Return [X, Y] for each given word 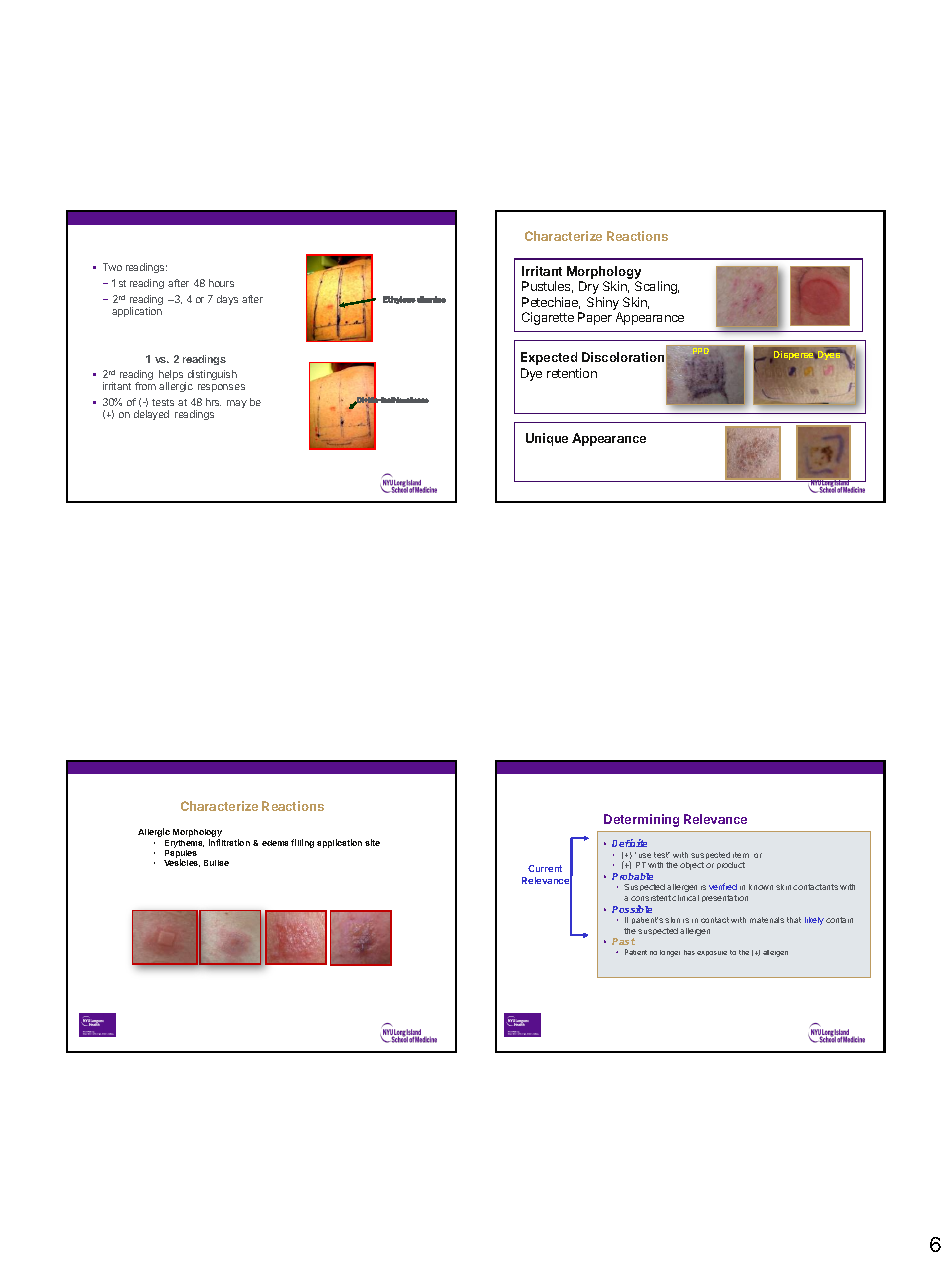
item [741, 855]
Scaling [657, 287]
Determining [641, 820]
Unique [547, 439]
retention [572, 373]
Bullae [216, 863]
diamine [431, 299]
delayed [151, 415]
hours [221, 283]
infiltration [229, 842]
